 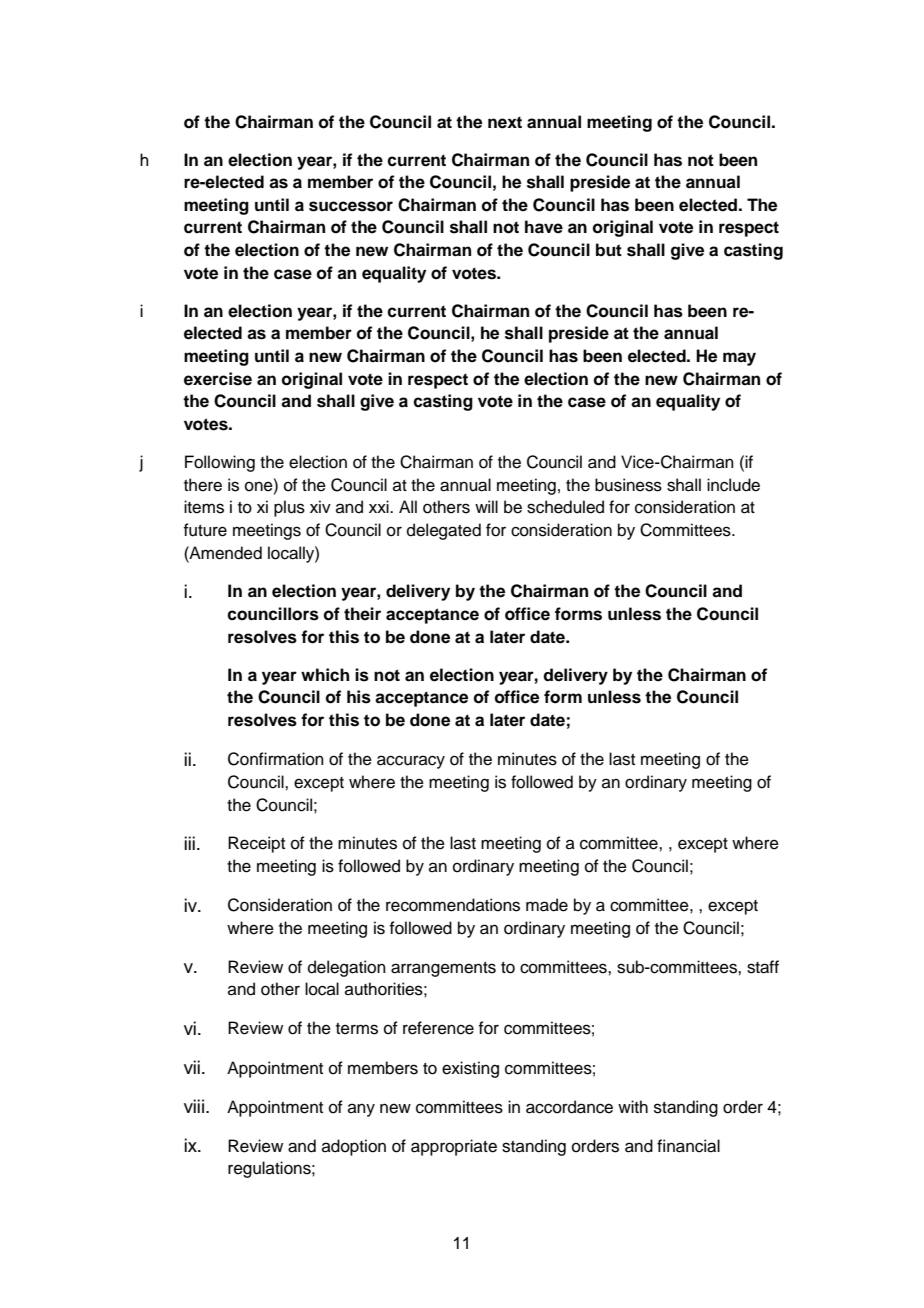 What do you see at coordinates (505, 122) in the screenshot?
I see `next` at bounding box center [505, 122].
